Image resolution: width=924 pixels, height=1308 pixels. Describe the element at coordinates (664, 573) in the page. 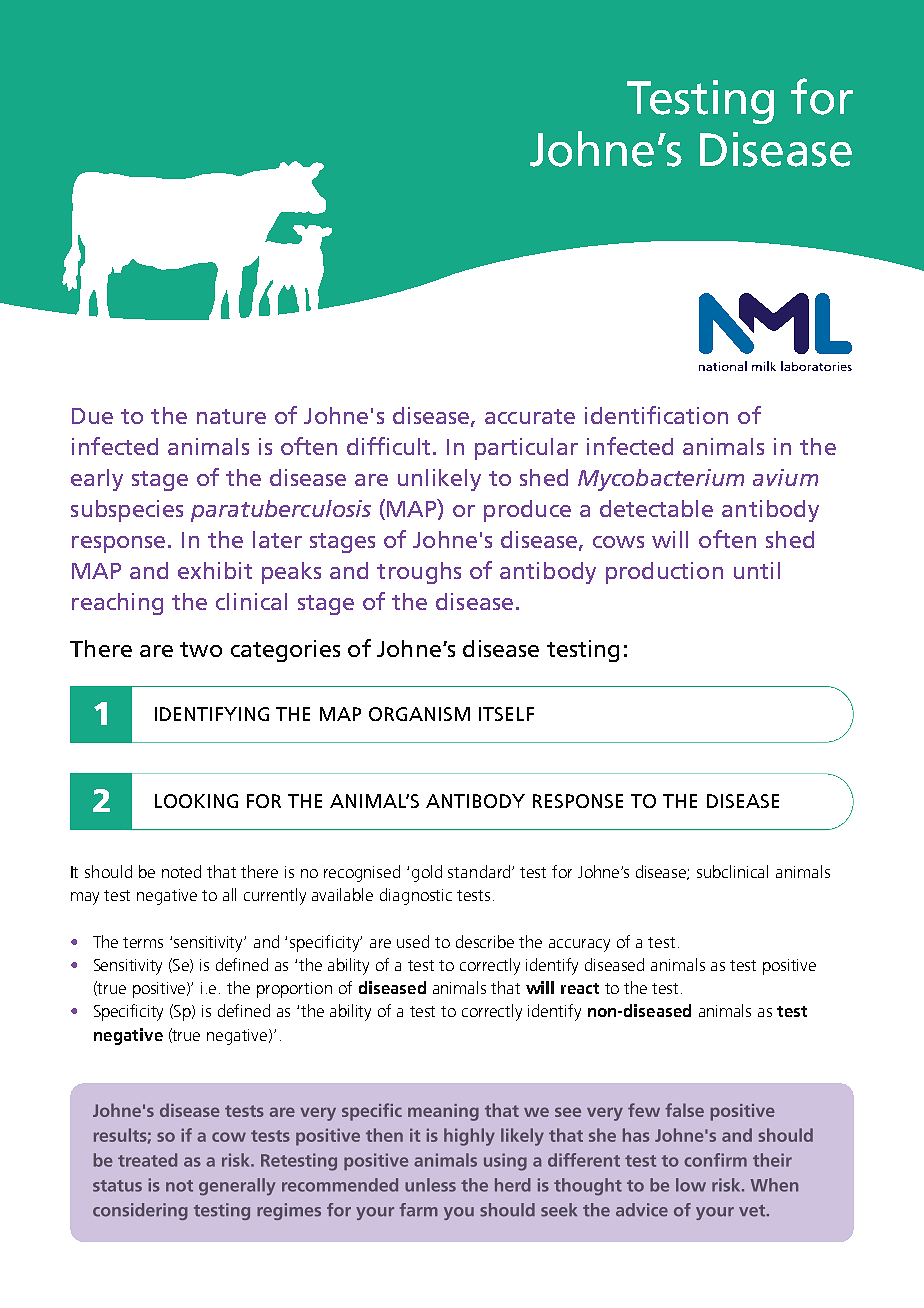

I see `production` at that location.
